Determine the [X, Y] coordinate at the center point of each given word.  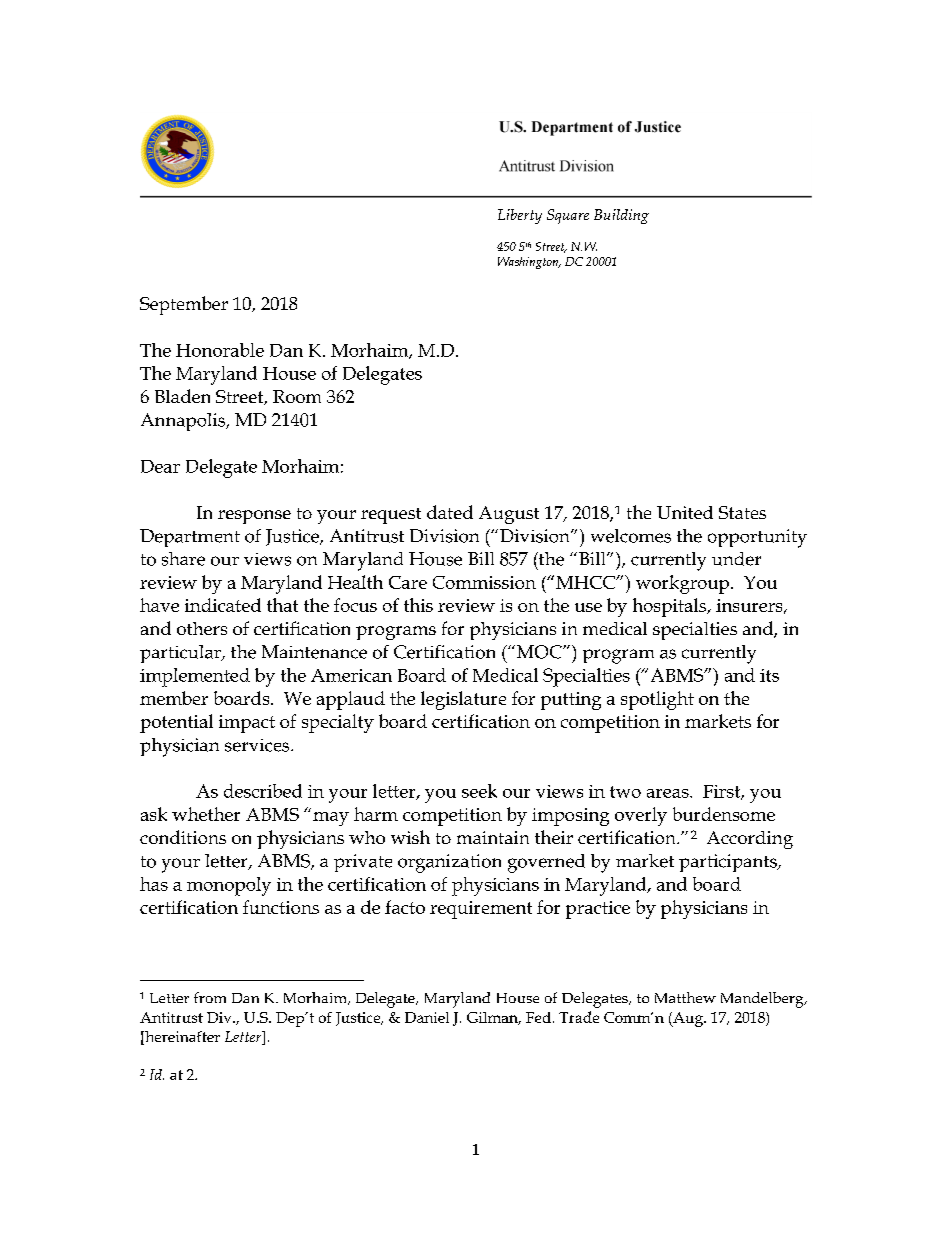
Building [621, 216]
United [685, 512]
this [418, 605]
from [210, 997]
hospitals [670, 607]
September [184, 305]
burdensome [724, 814]
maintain [493, 837]
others [202, 628]
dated [450, 512]
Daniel [427, 1017]
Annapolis [184, 422]
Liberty [520, 216]
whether [206, 814]
